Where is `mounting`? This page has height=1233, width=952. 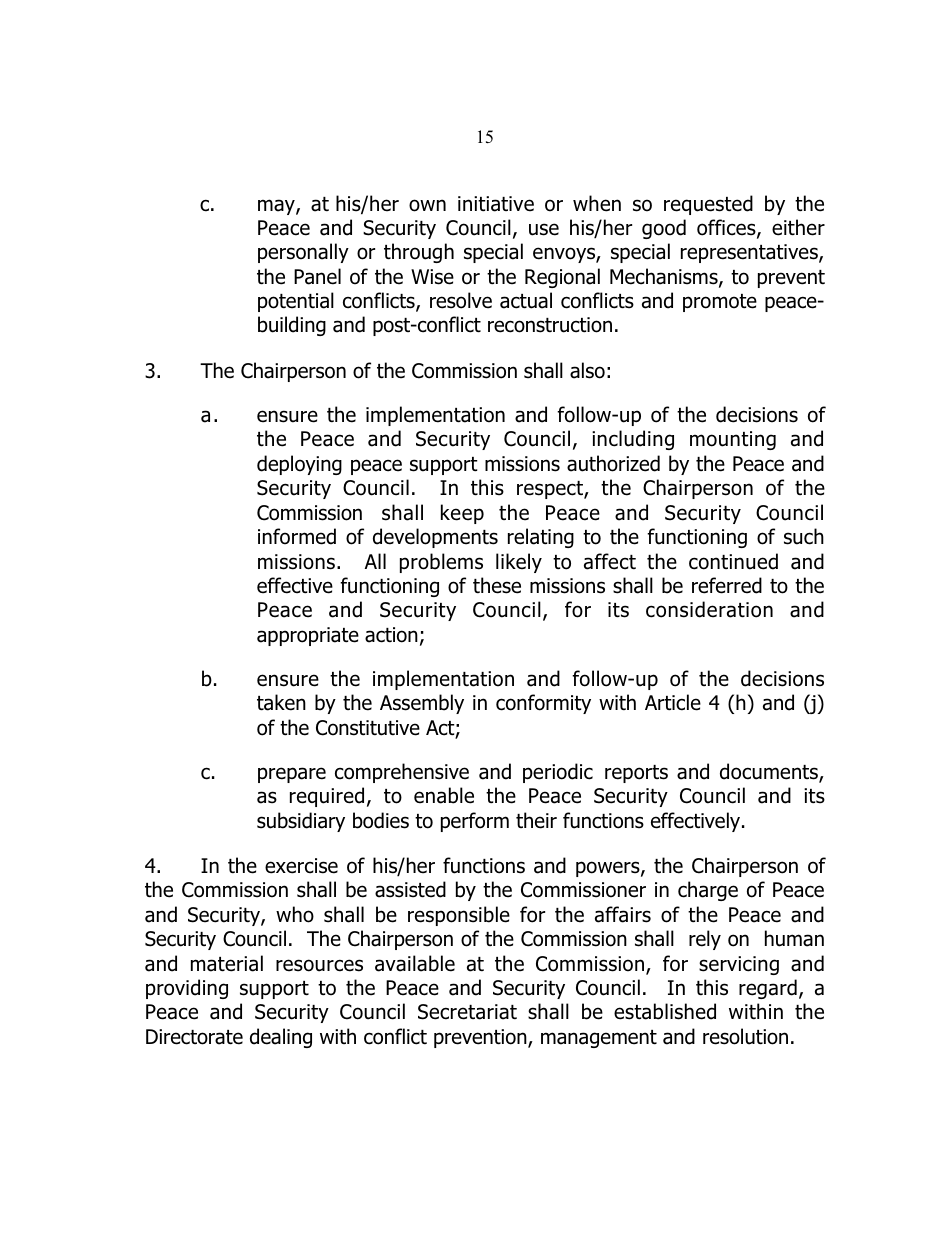 mounting is located at coordinates (733, 440).
